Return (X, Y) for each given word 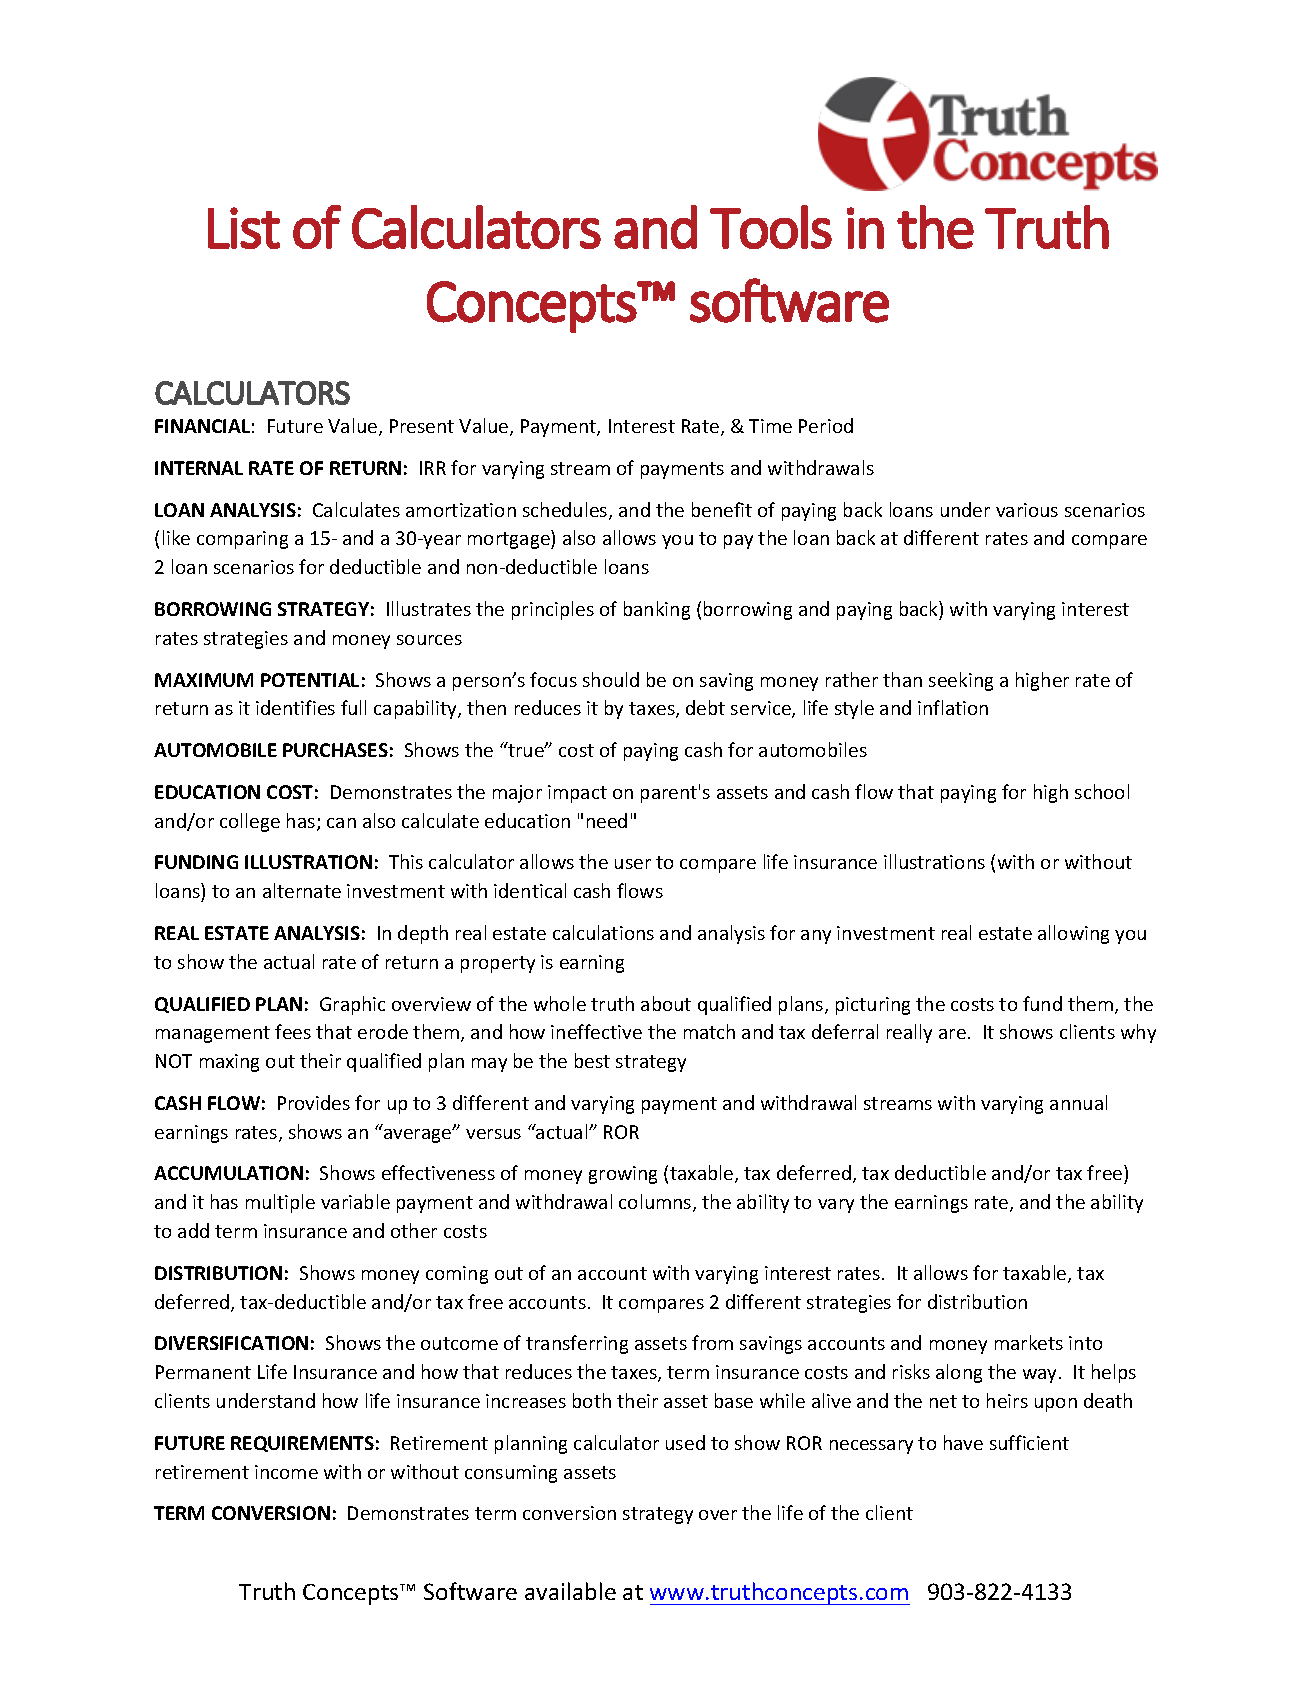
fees (293, 1031)
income (286, 1472)
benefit (722, 509)
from (712, 1342)
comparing (242, 540)
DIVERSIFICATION (231, 1343)
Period (826, 425)
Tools (771, 227)
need (607, 820)
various (1027, 510)
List (244, 228)
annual (1078, 1102)
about (666, 1003)
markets (1029, 1342)
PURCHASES (335, 750)
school (1102, 791)
